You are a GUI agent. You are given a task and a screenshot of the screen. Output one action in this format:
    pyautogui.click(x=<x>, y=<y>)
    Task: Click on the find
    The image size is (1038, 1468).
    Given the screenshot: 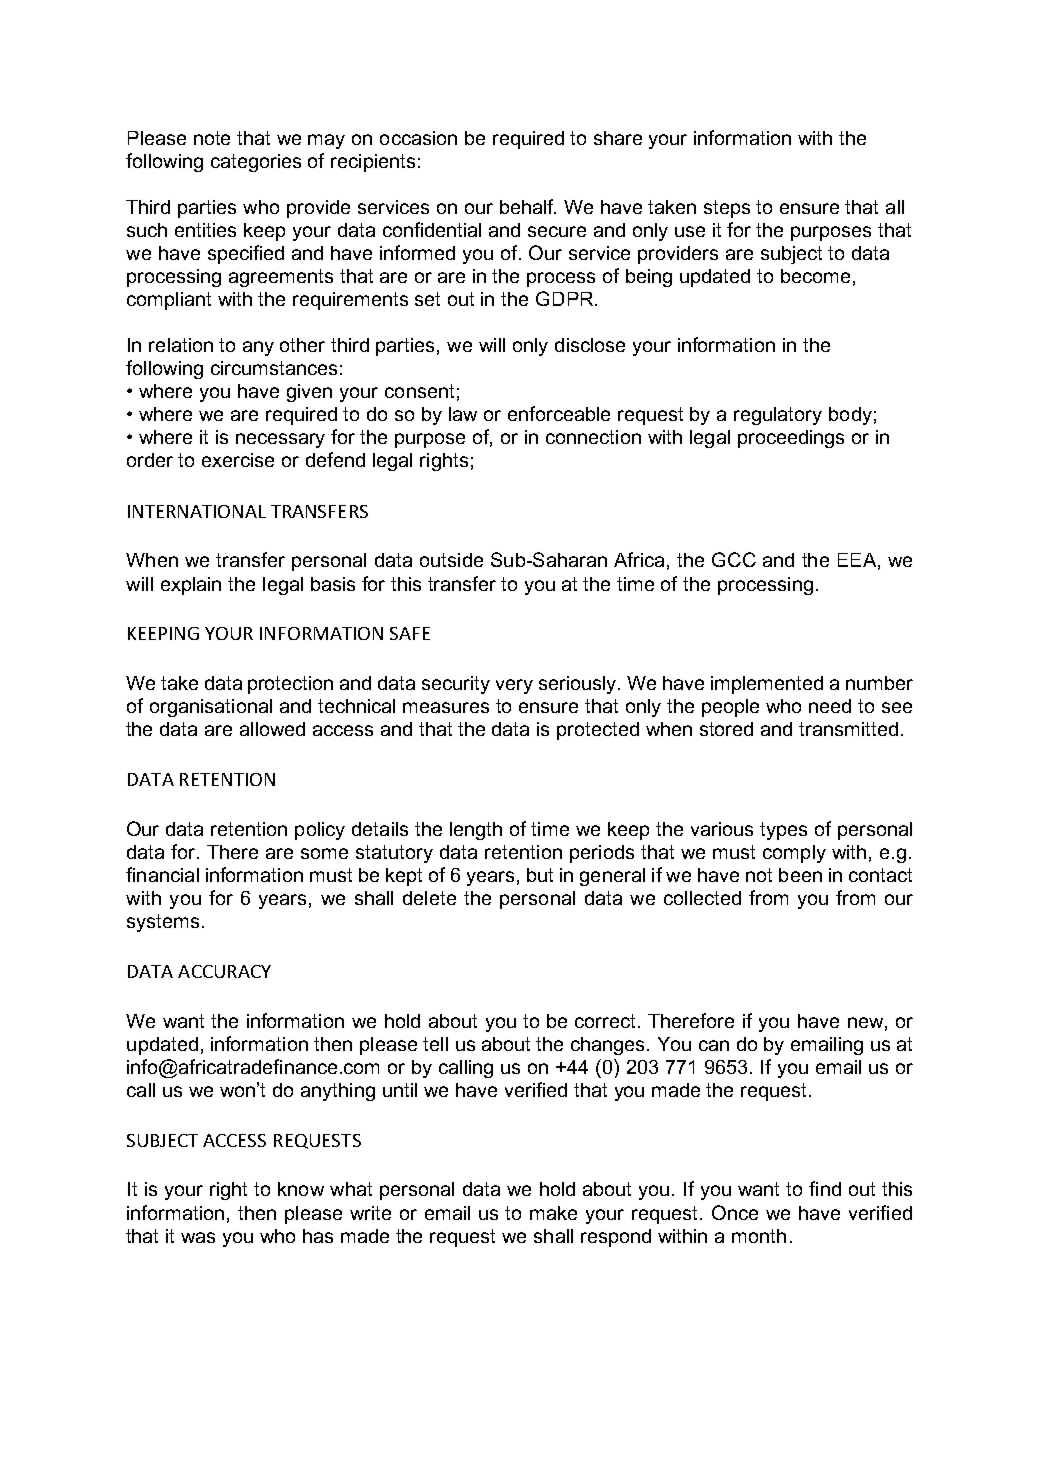 What is the action you would take?
    pyautogui.click(x=825, y=1188)
